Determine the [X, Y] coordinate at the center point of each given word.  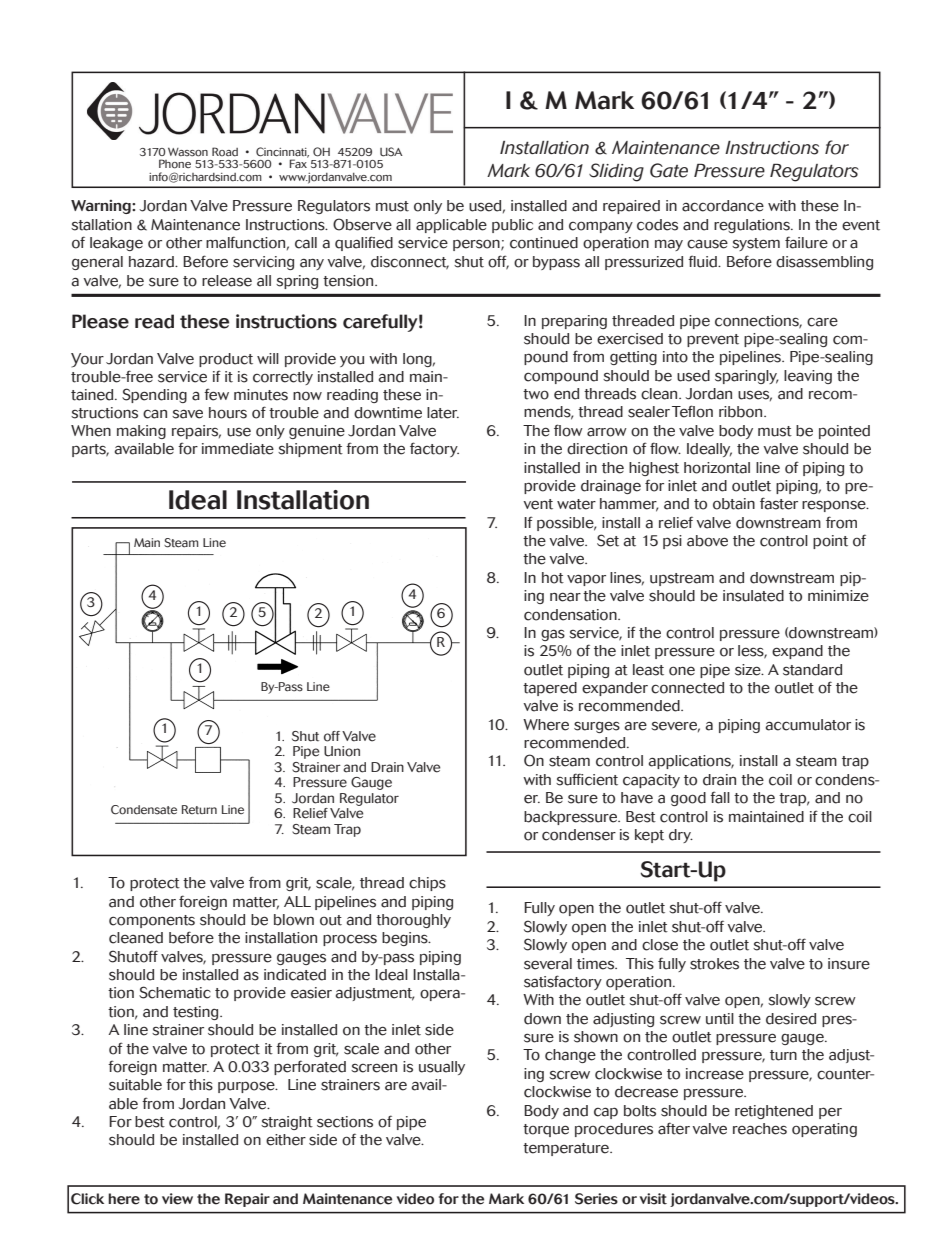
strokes [714, 964]
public [512, 226]
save [187, 414]
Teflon [692, 411]
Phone [175, 164]
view [177, 1199]
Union [342, 751]
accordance [723, 206]
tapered [550, 689]
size [749, 670]
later [443, 413]
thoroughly [413, 921]
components [152, 921]
